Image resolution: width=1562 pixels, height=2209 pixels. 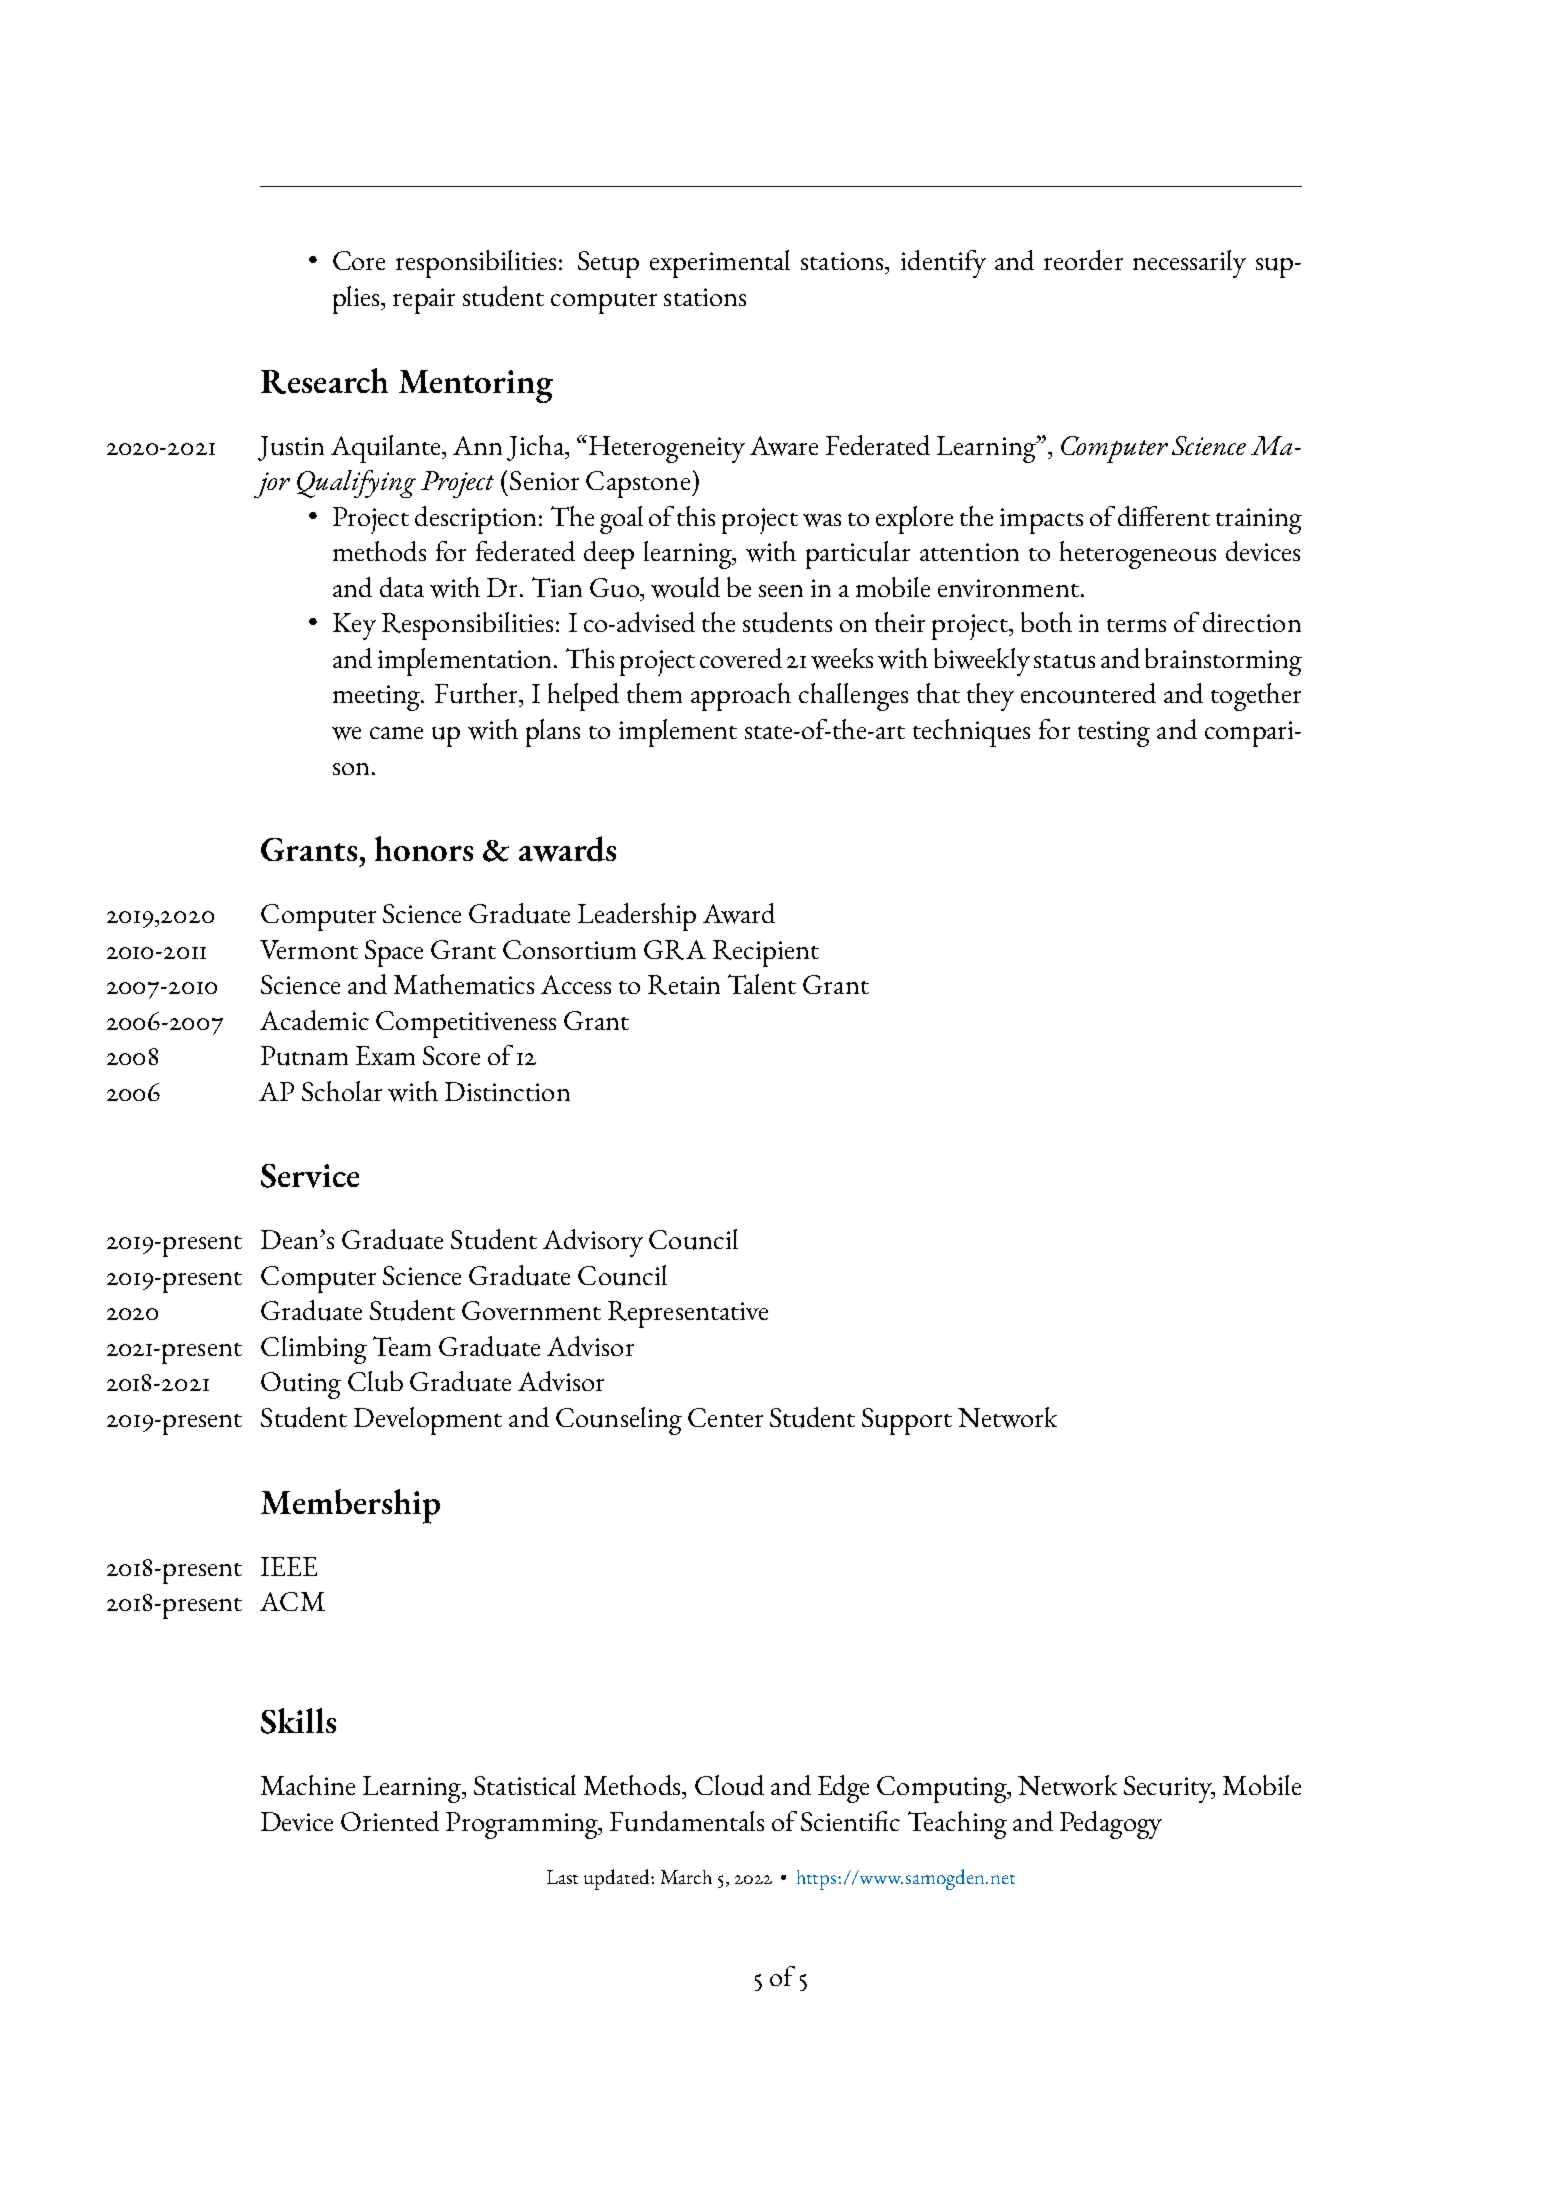 What do you see at coordinates (907, 1421) in the screenshot?
I see `Support` at bounding box center [907, 1421].
